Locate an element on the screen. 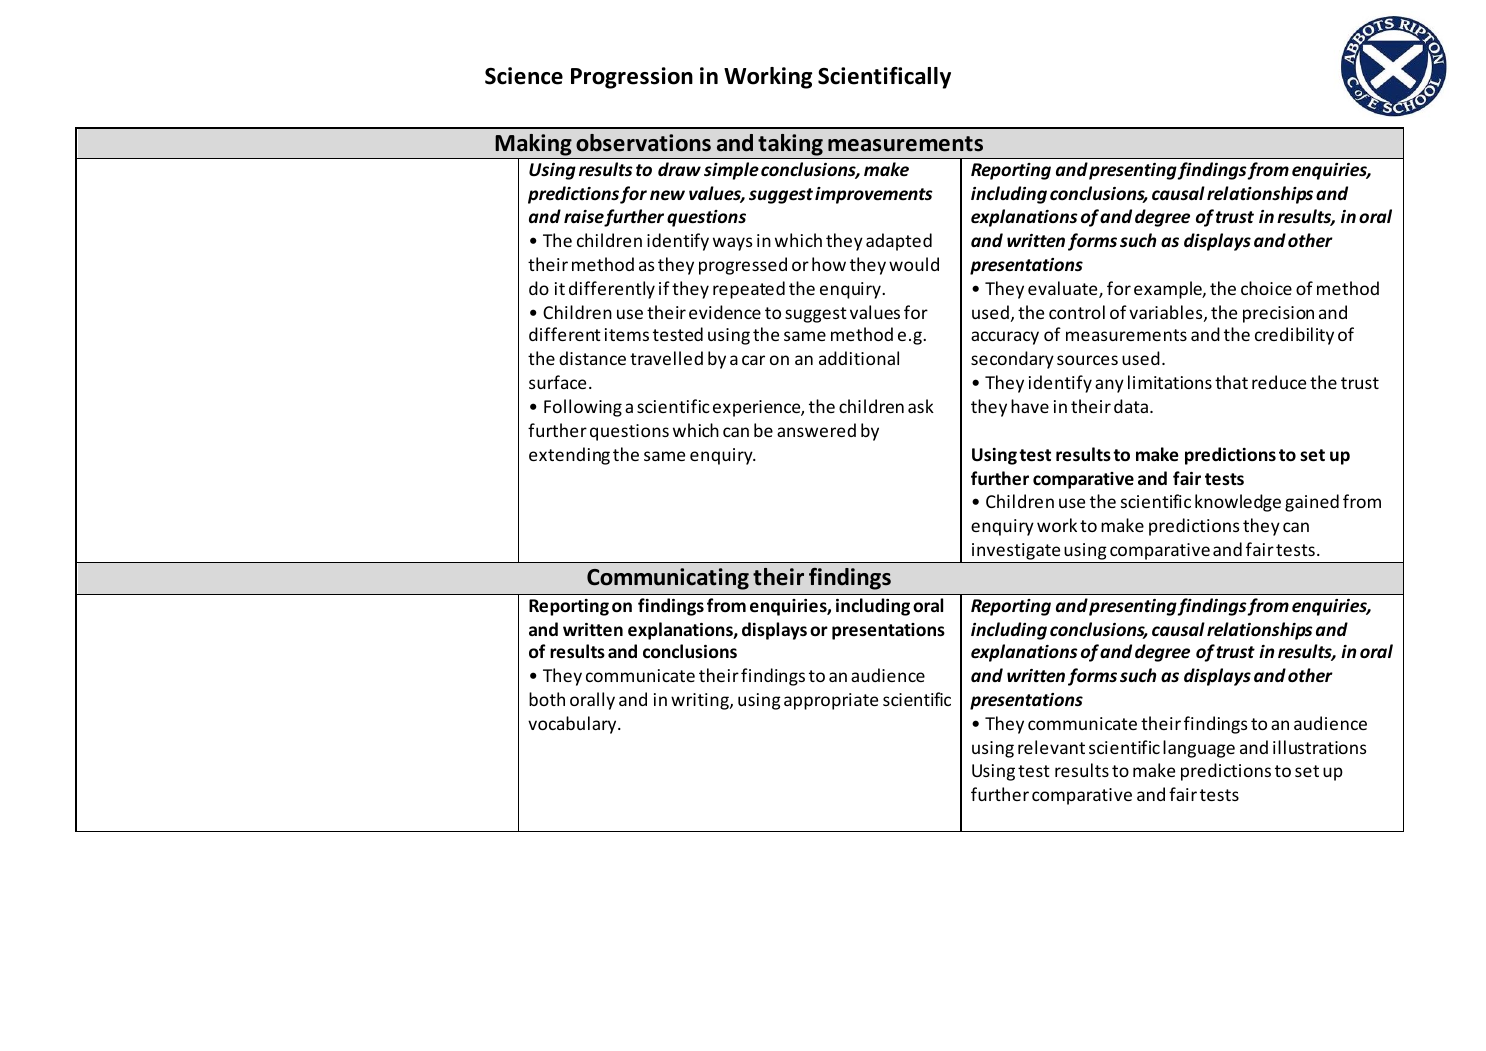 The width and height of the screenshot is (1486, 1051). Following is located at coordinates (583, 408).
